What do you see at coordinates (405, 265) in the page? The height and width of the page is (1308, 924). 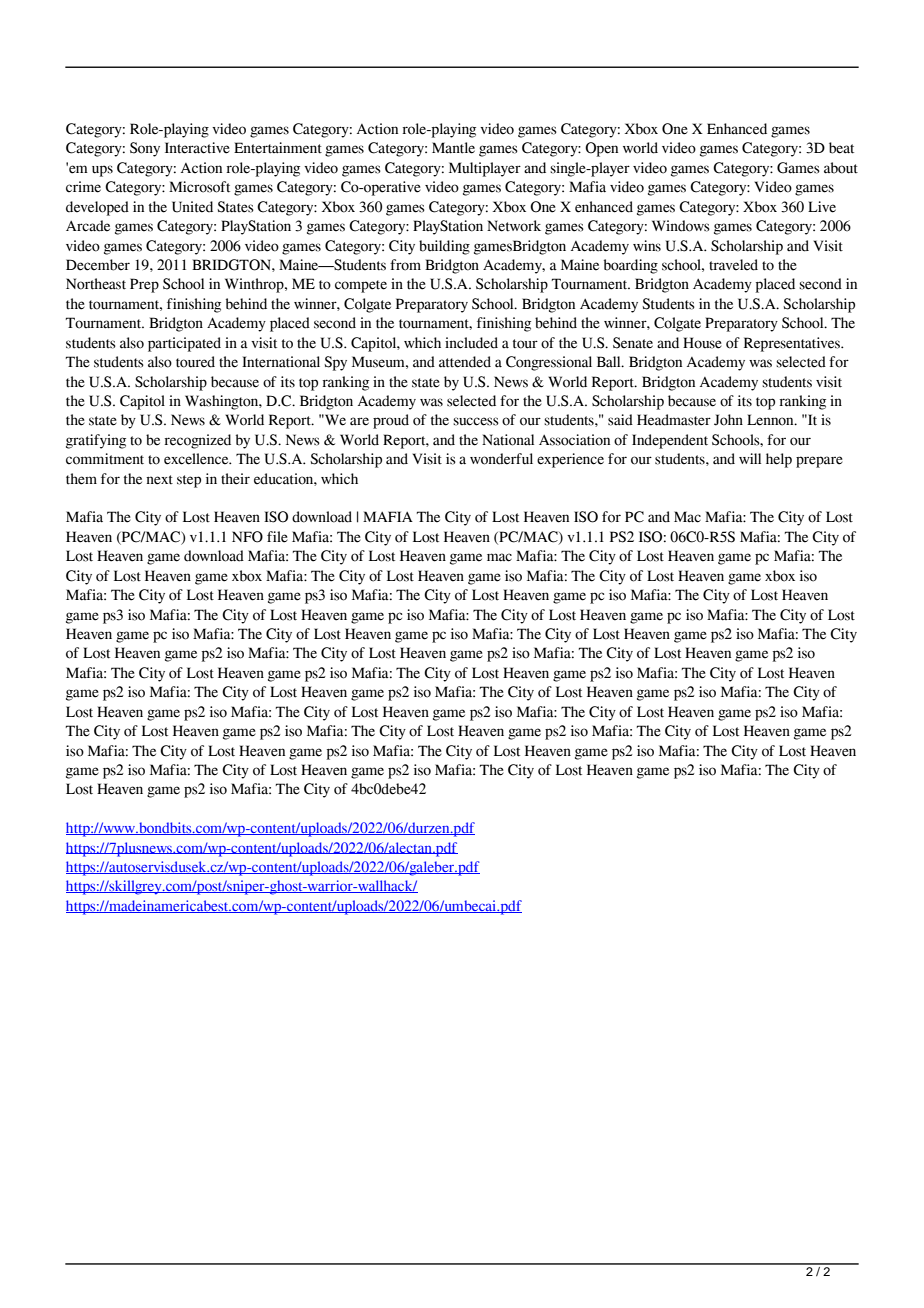 I see `from` at bounding box center [405, 265].
